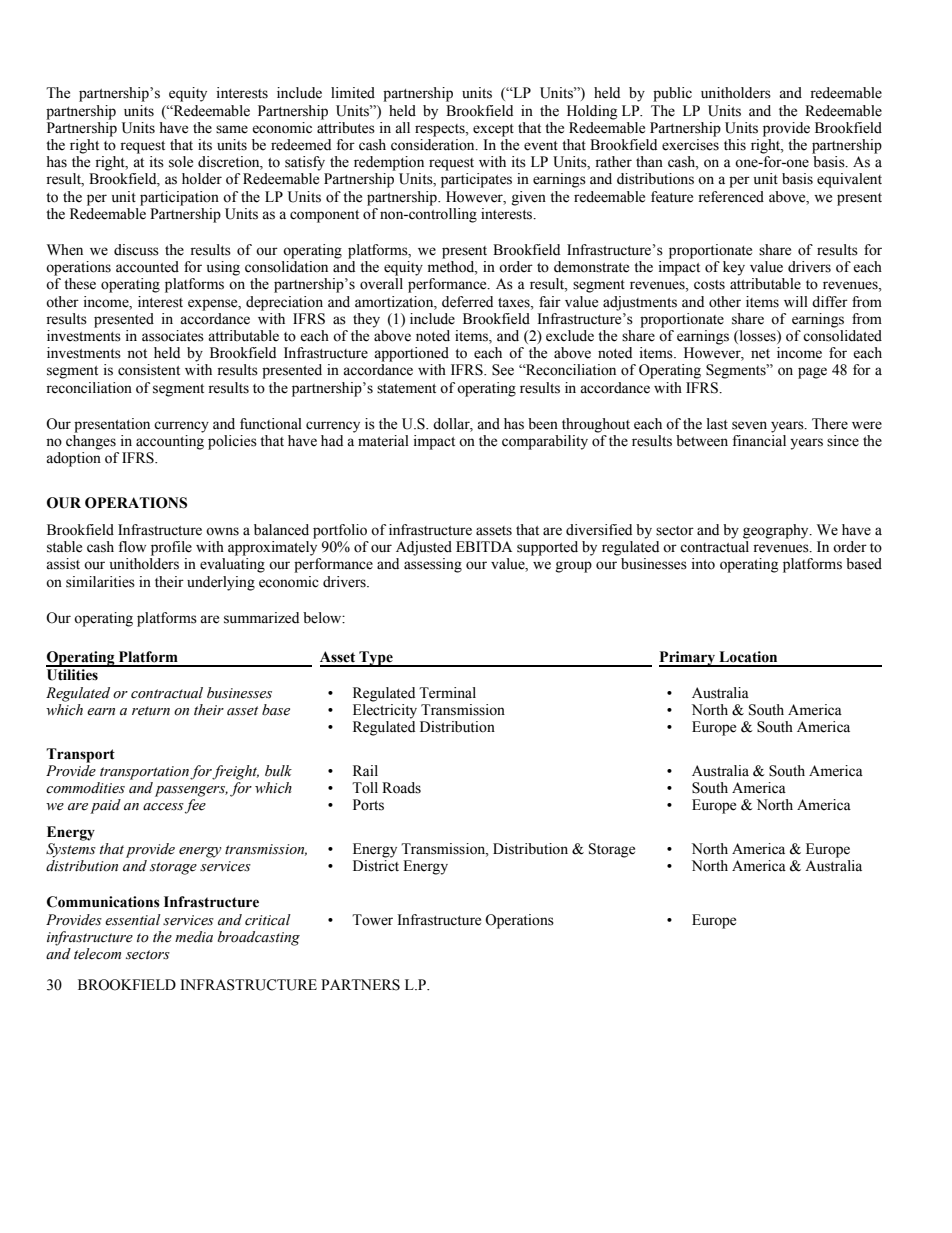  I want to click on return, so click(151, 711).
